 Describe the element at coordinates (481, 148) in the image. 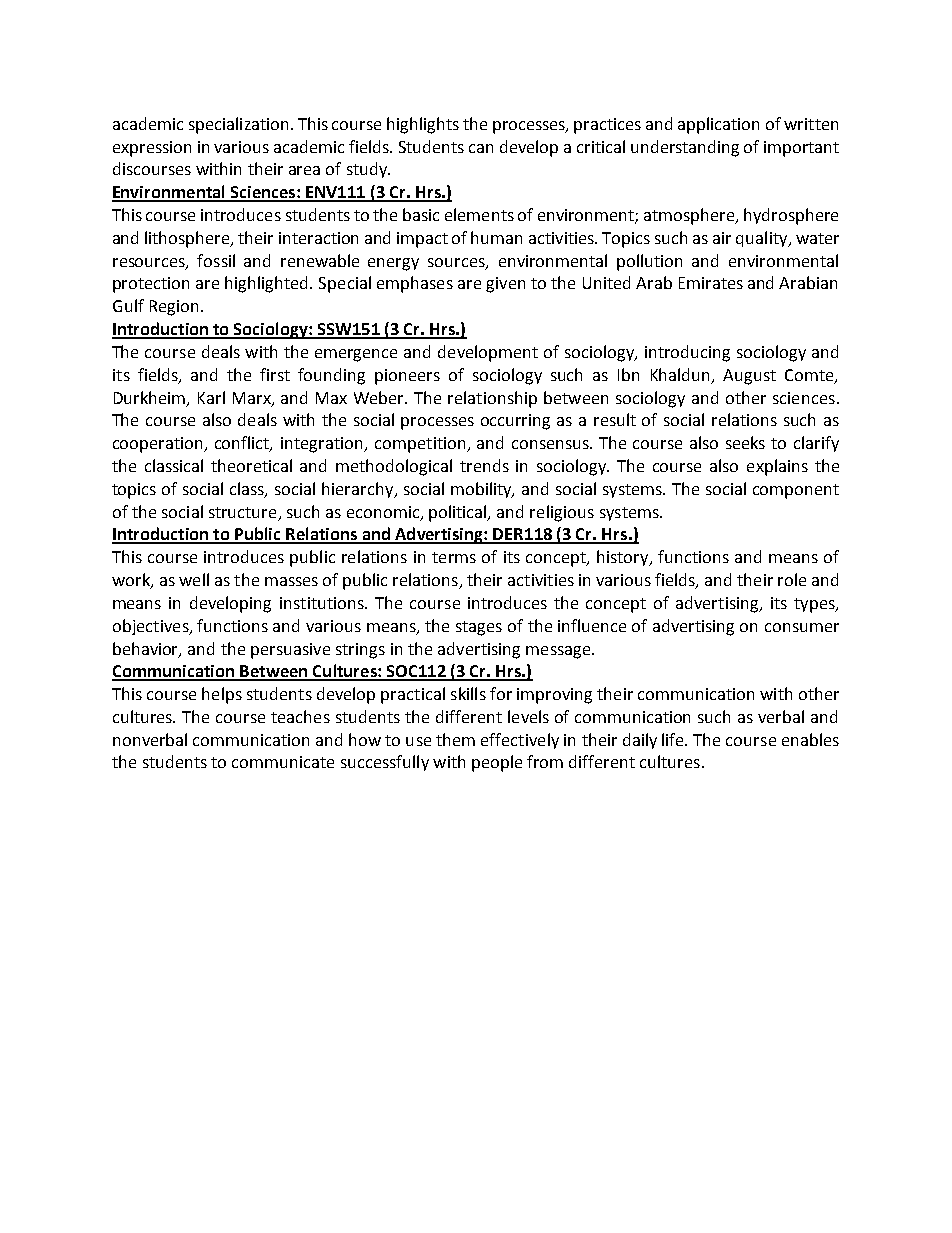

I see `can` at that location.
